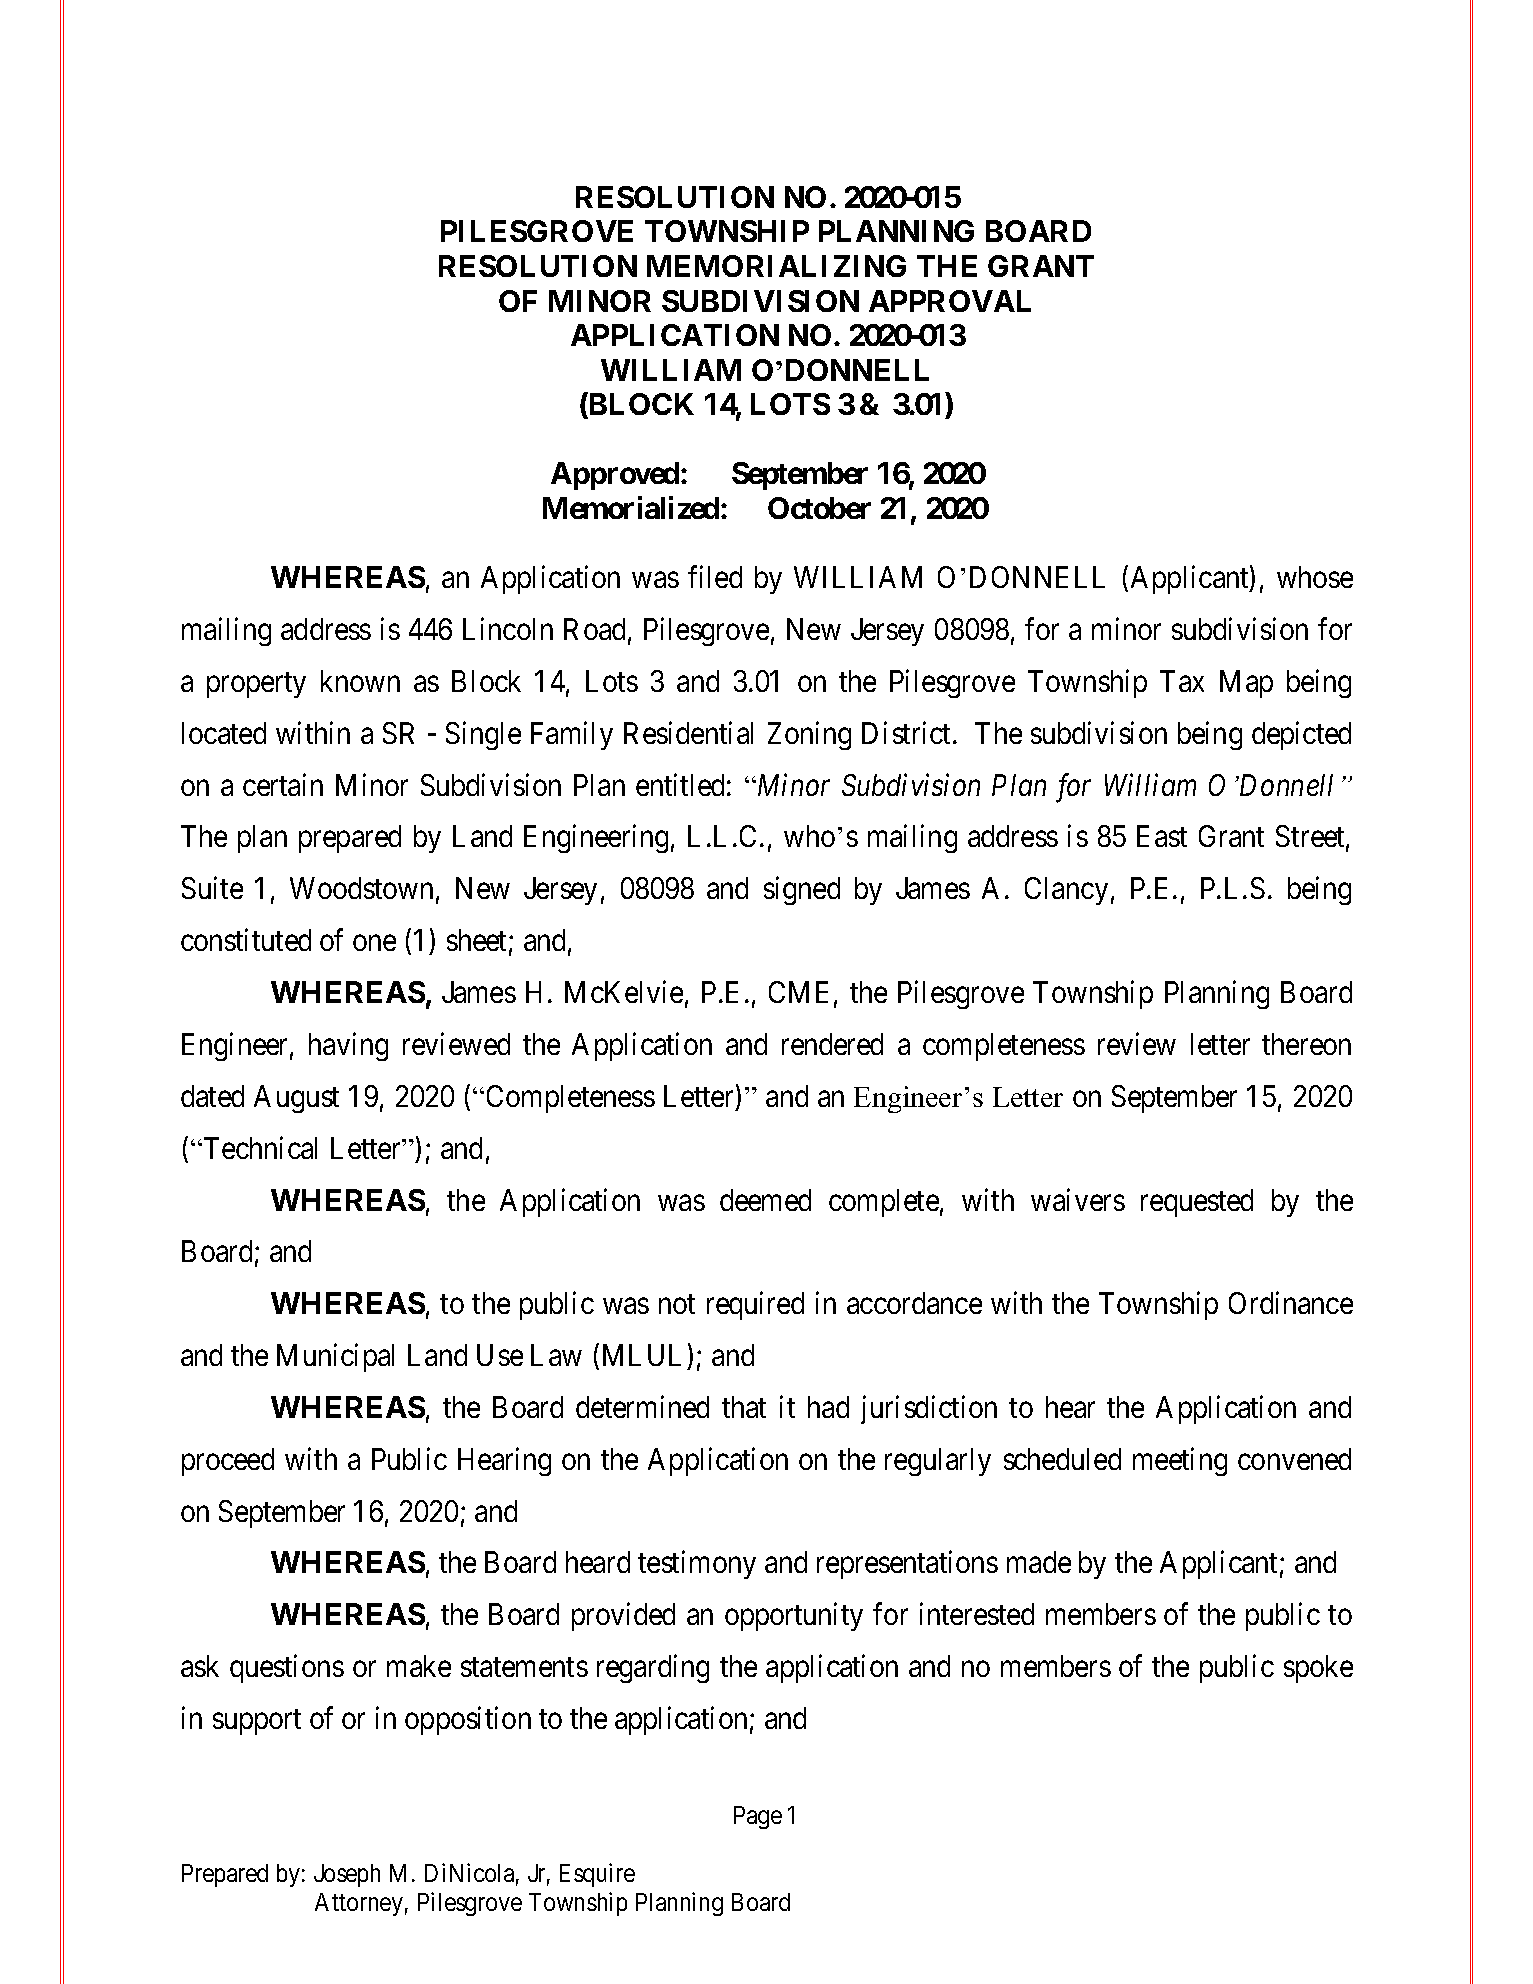 The image size is (1533, 1984). What do you see at coordinates (1306, 1044) in the page?
I see `thereon` at bounding box center [1306, 1044].
